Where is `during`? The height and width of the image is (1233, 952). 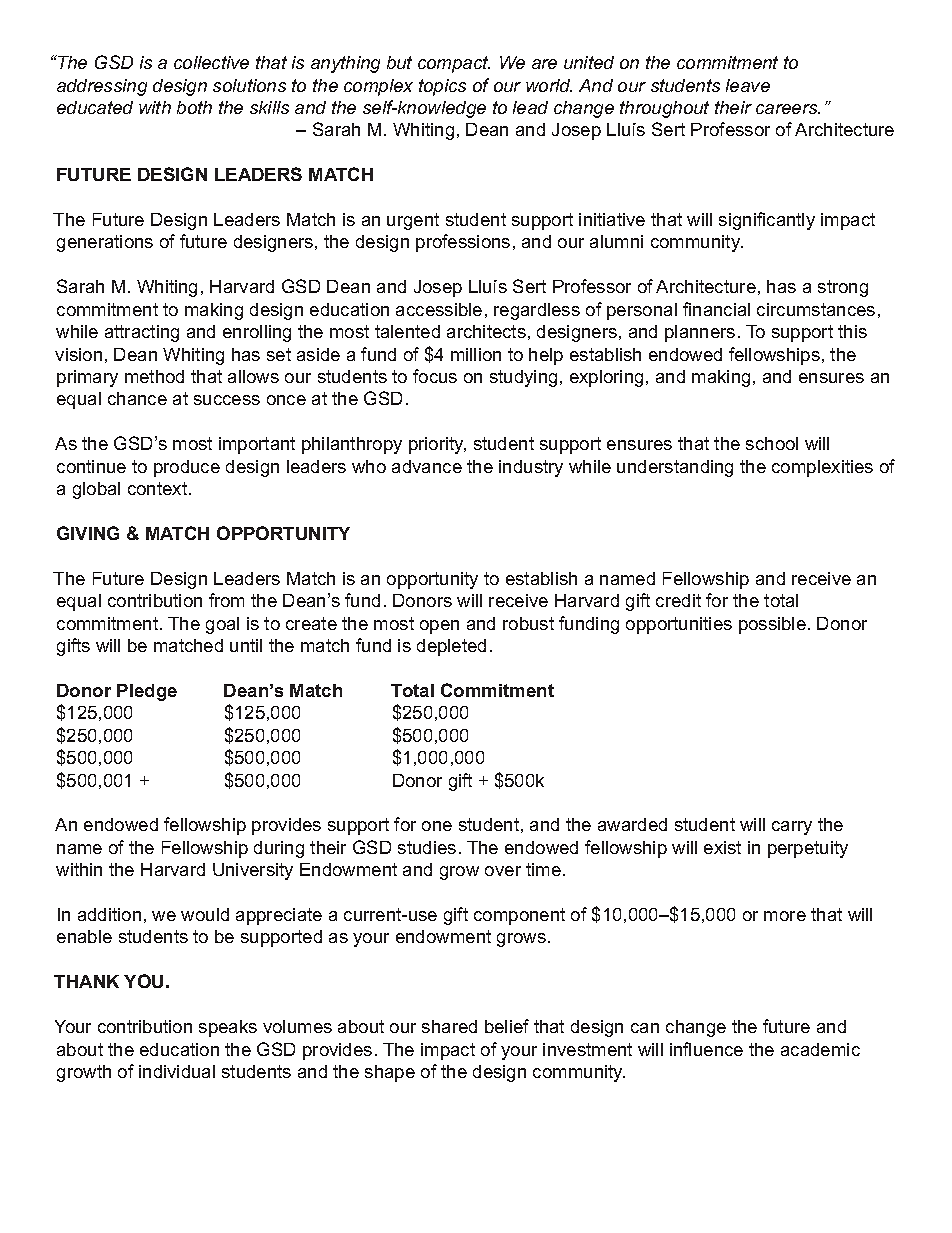
during is located at coordinates (279, 849).
